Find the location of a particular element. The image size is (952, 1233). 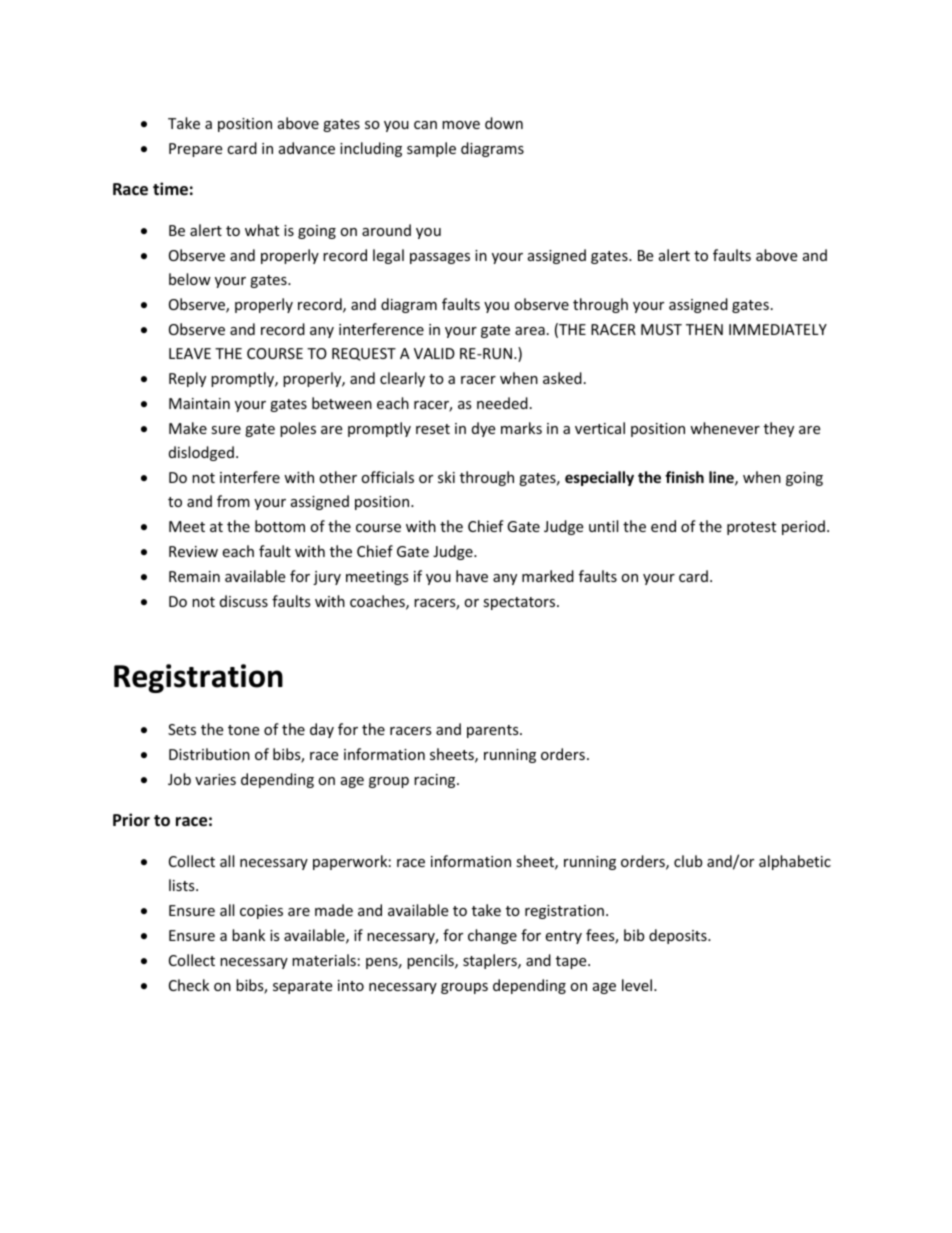

Sets is located at coordinates (182, 729).
